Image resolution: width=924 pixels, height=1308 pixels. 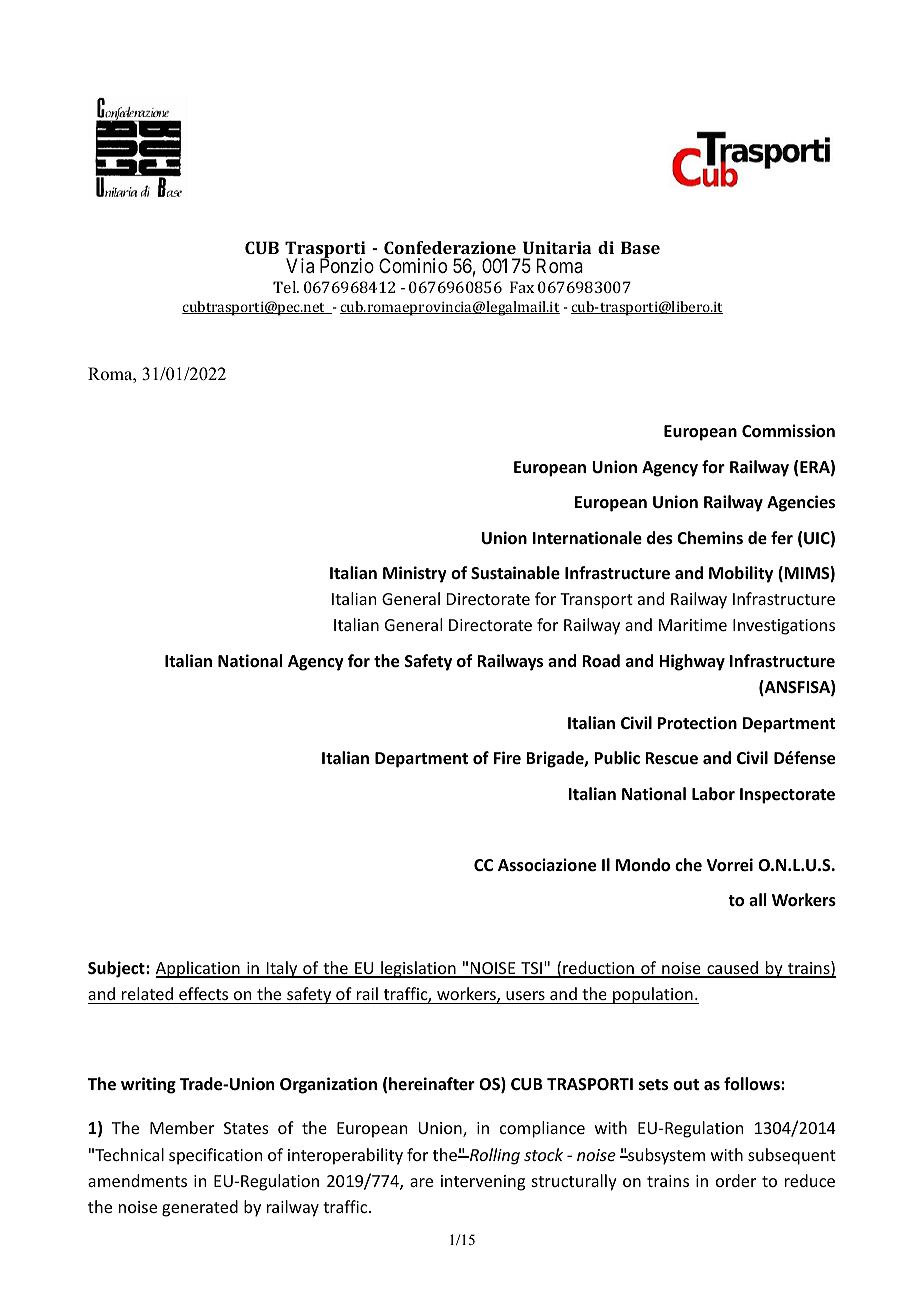 What do you see at coordinates (483, 1183) in the screenshot?
I see `intervening` at bounding box center [483, 1183].
